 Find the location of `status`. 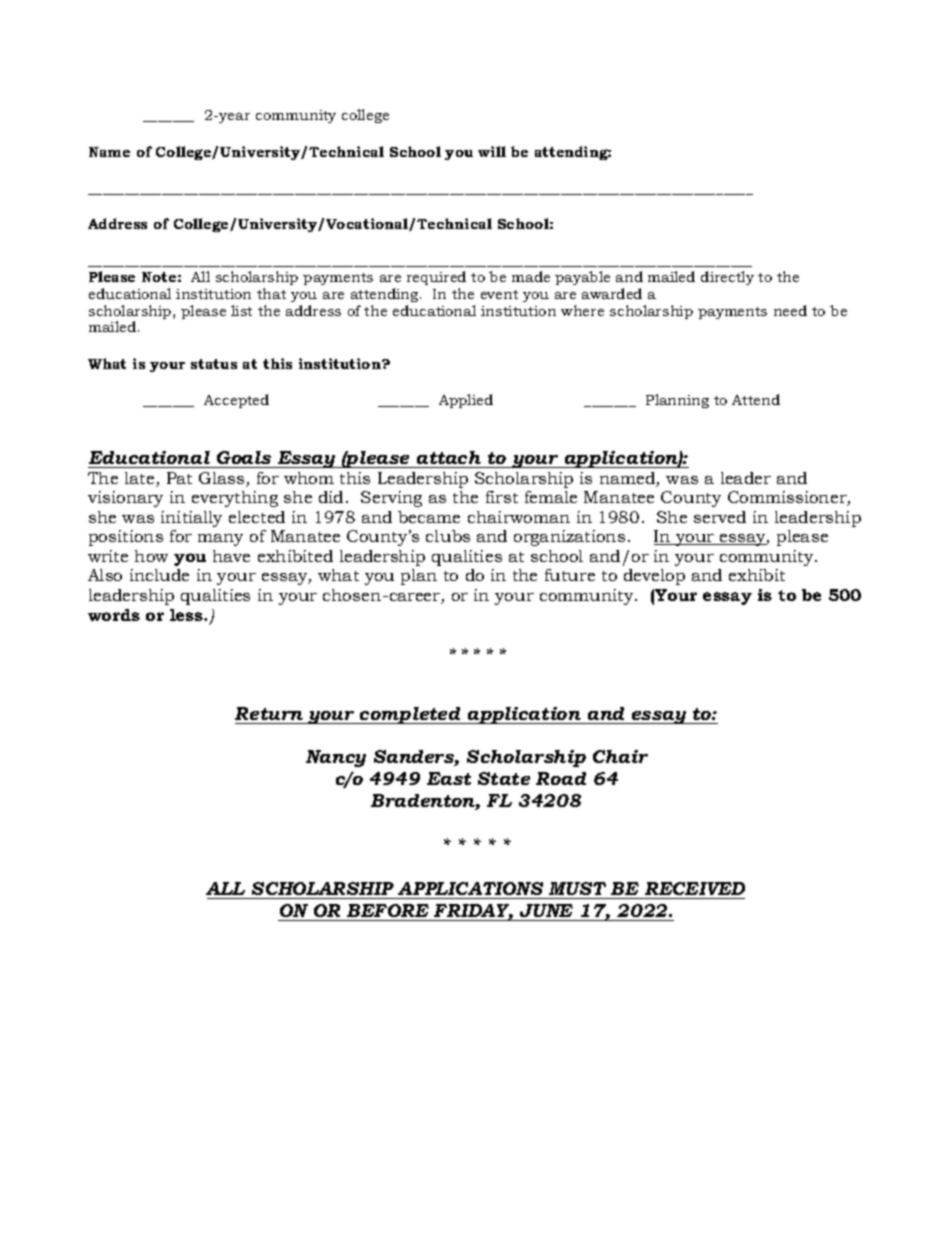

status is located at coordinates (214, 364).
